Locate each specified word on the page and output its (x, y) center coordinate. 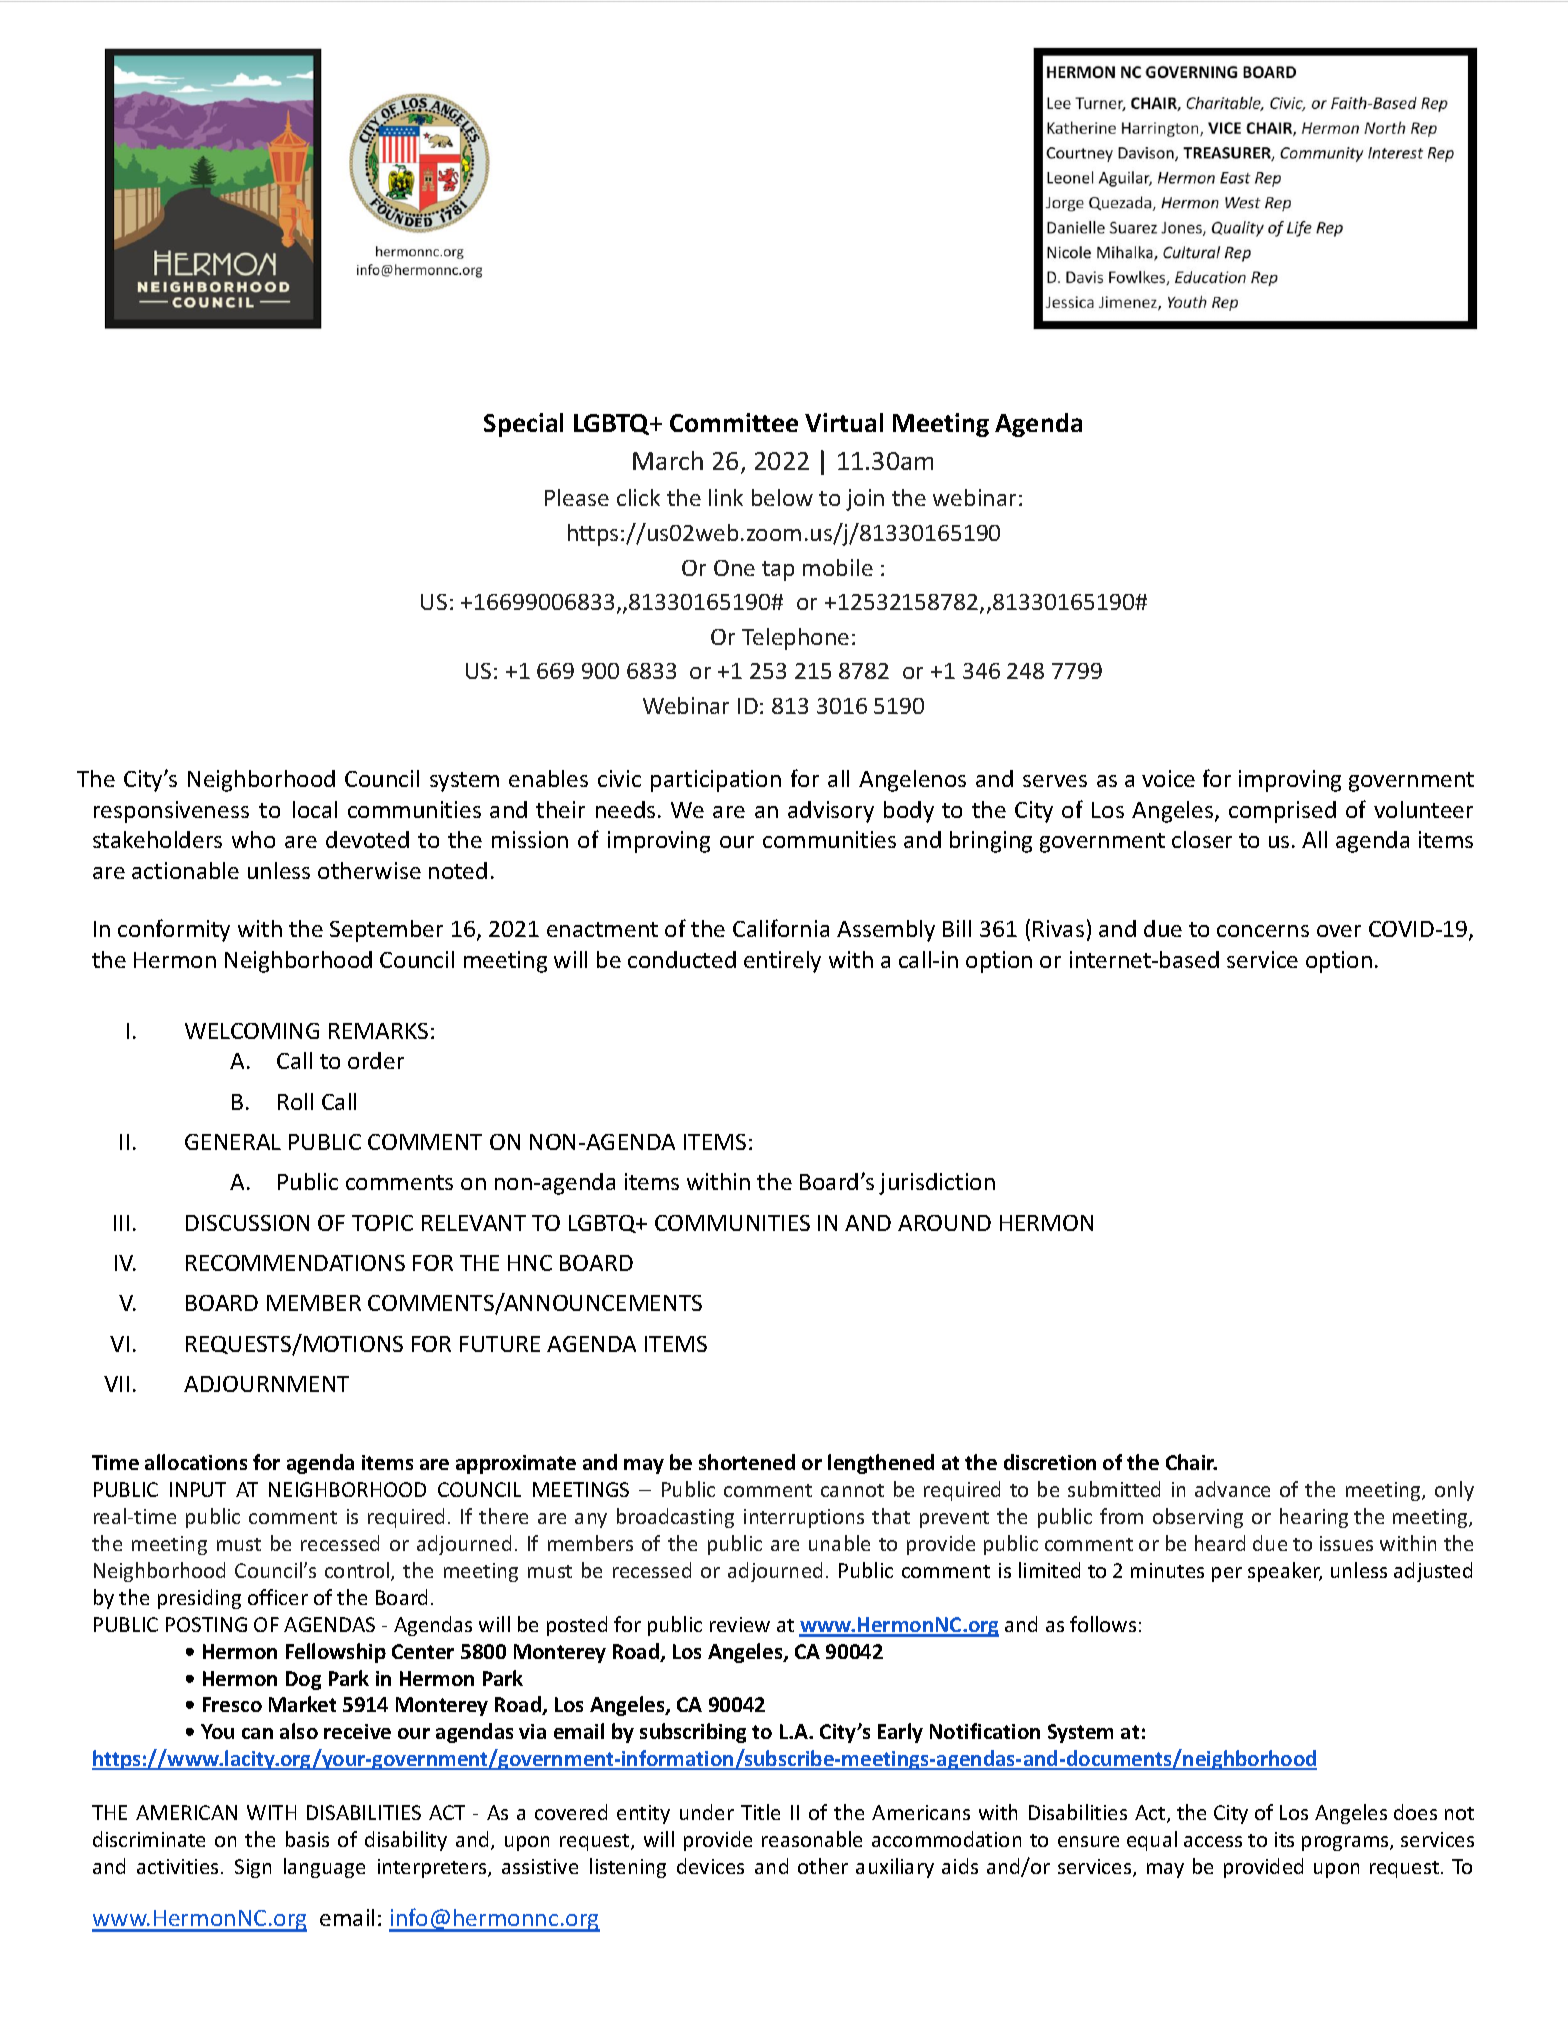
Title (760, 1812)
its (1284, 1839)
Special (523, 425)
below (782, 497)
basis (307, 1839)
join (865, 500)
